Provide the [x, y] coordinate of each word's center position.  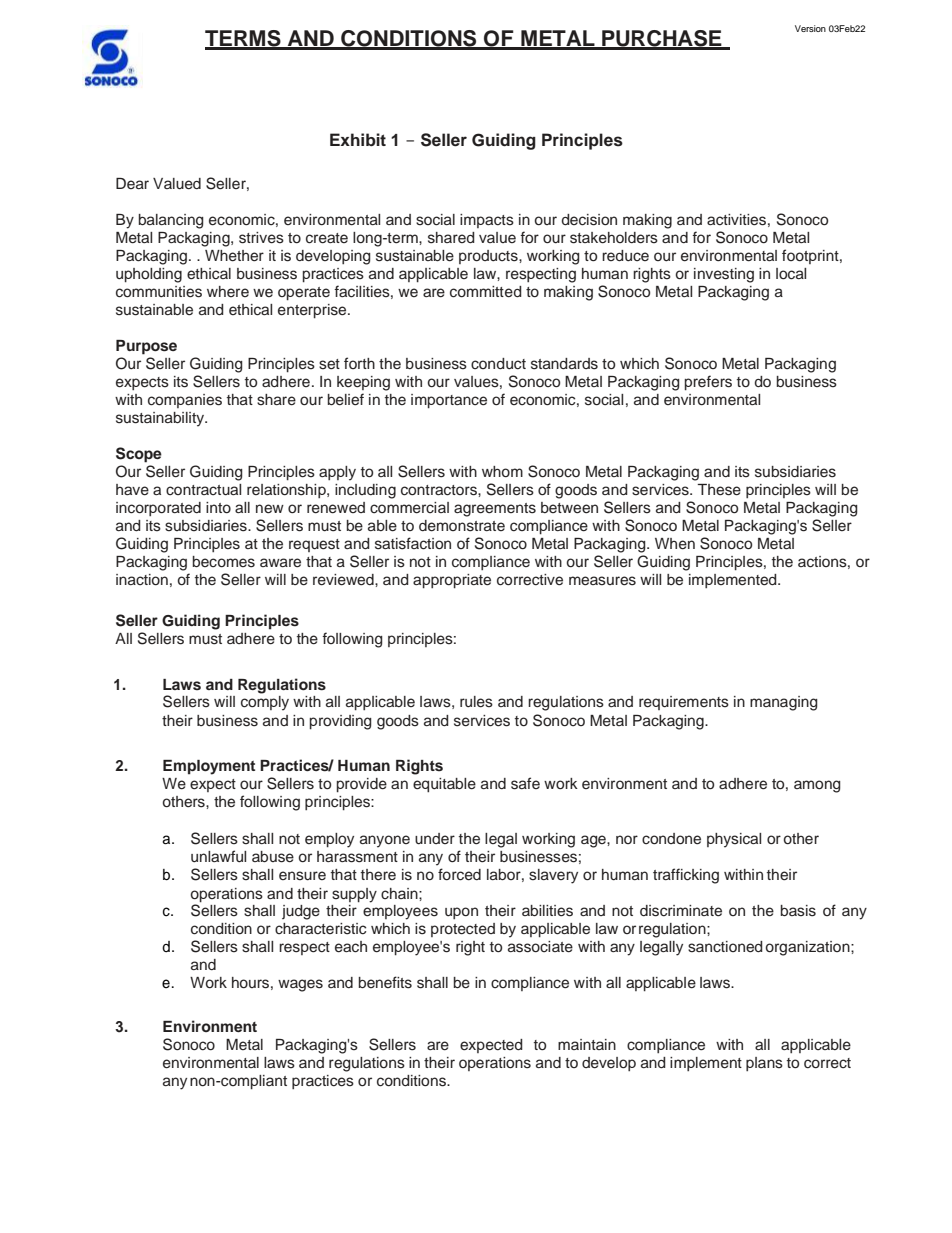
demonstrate [462, 526]
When [675, 544]
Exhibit [358, 139]
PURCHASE [662, 39]
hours [250, 983]
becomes [224, 562]
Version [810, 28]
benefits [385, 982]
